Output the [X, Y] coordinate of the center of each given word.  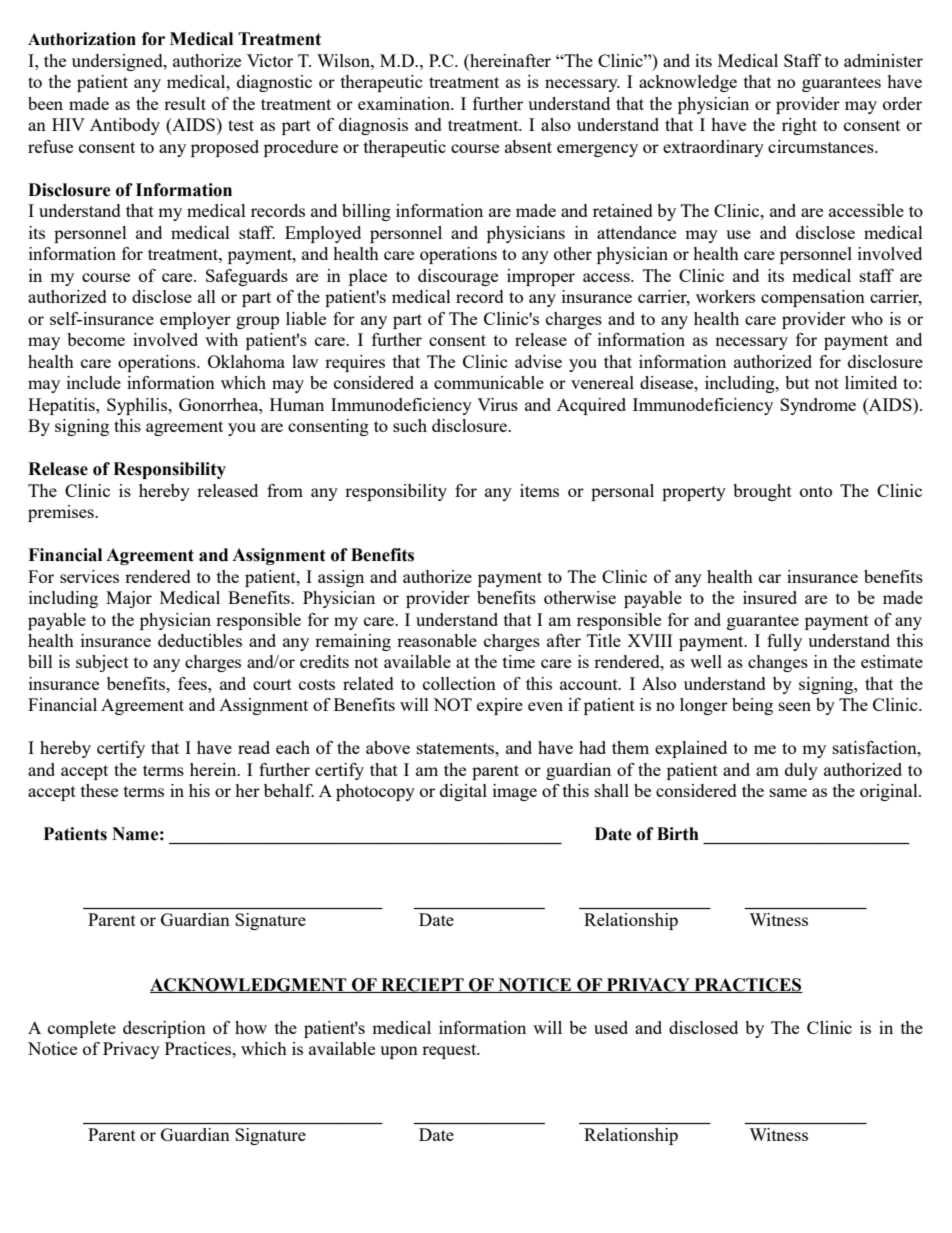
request [450, 1051]
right [799, 126]
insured [770, 597]
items [539, 490]
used [611, 1027]
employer [195, 320]
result [185, 103]
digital [463, 792]
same [788, 792]
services [89, 576]
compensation [813, 298]
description [164, 1029]
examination [405, 103]
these [99, 790]
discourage [458, 277]
